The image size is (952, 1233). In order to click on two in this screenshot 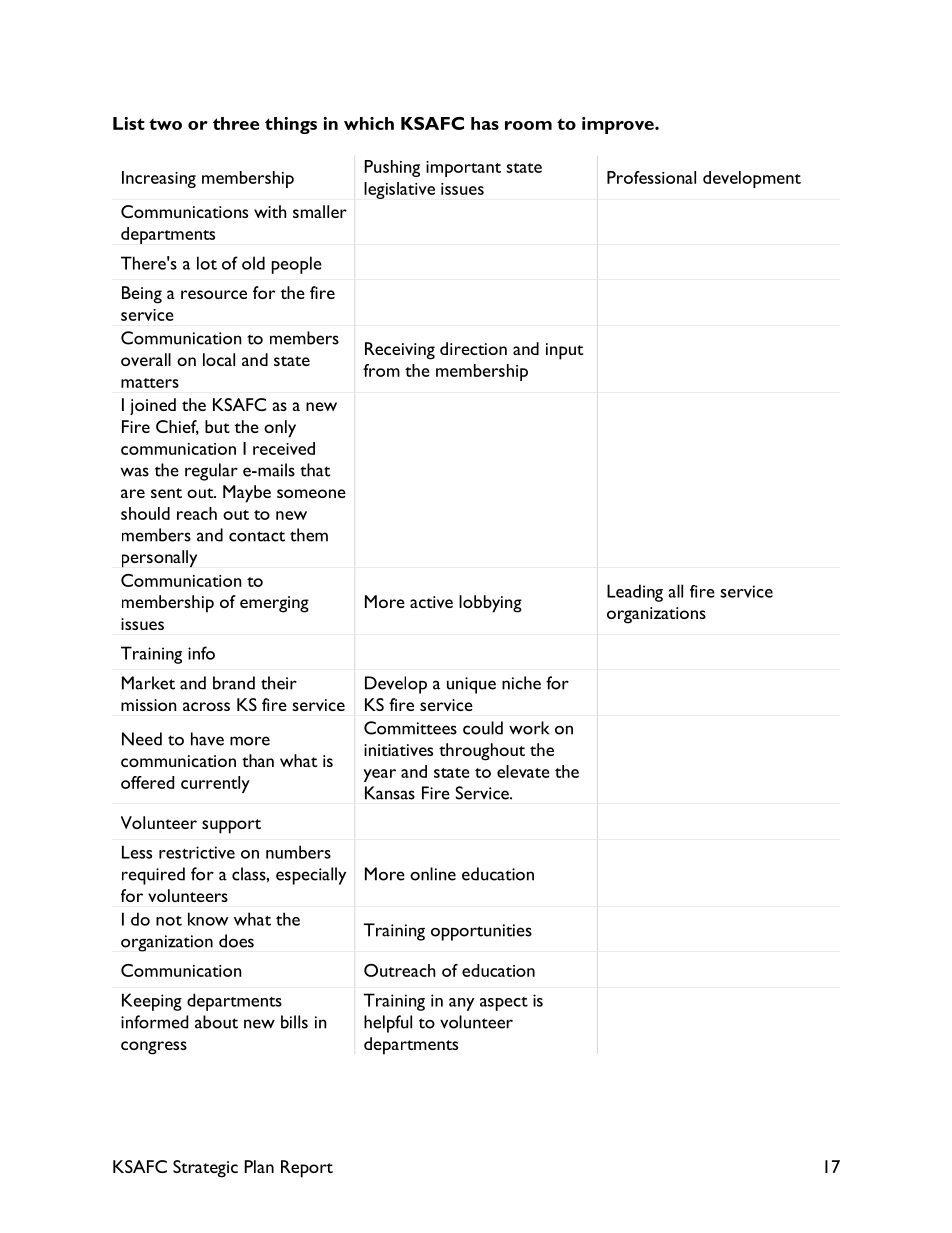, I will do `click(165, 124)`.
